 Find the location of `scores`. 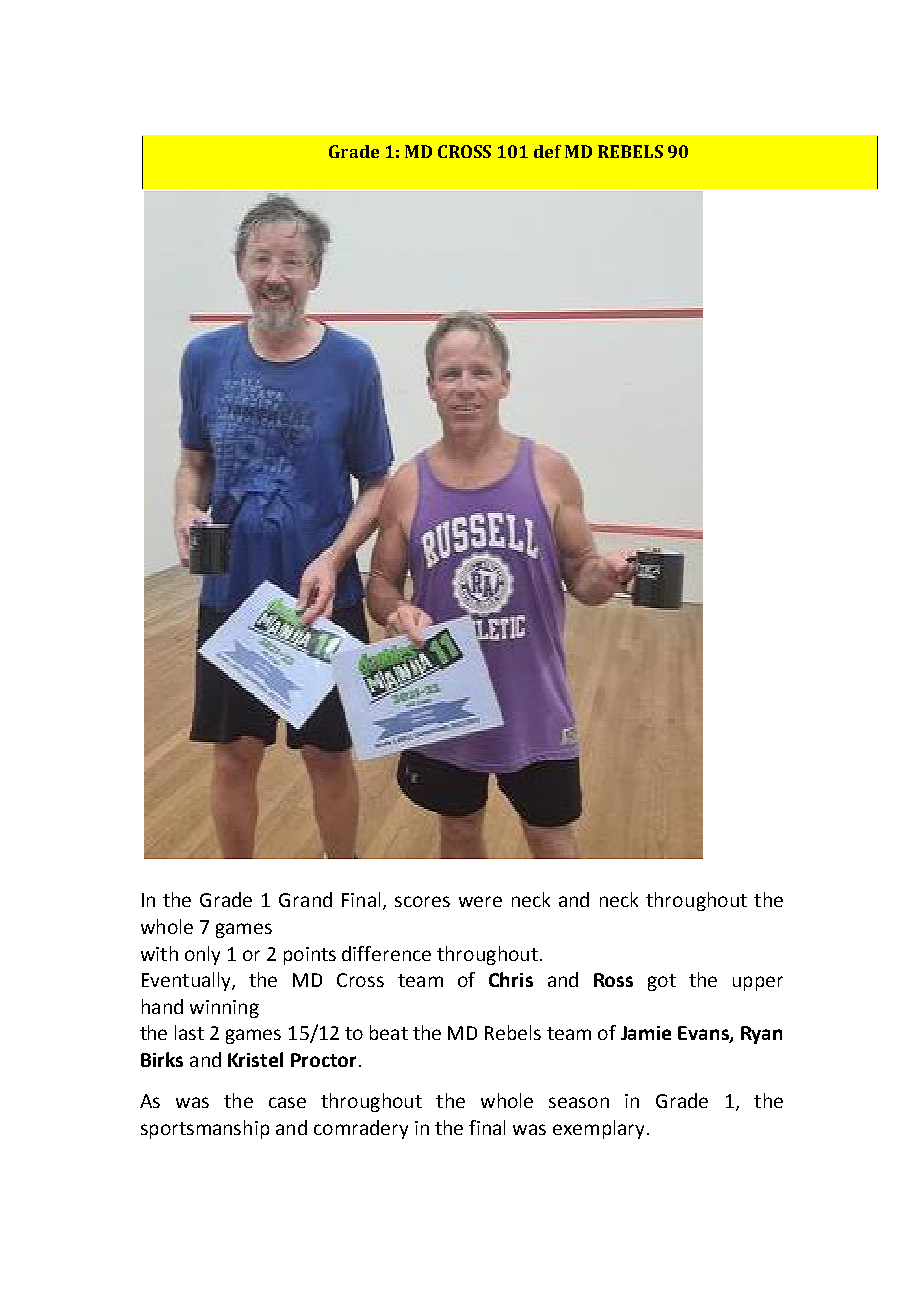

scores is located at coordinates (422, 901).
